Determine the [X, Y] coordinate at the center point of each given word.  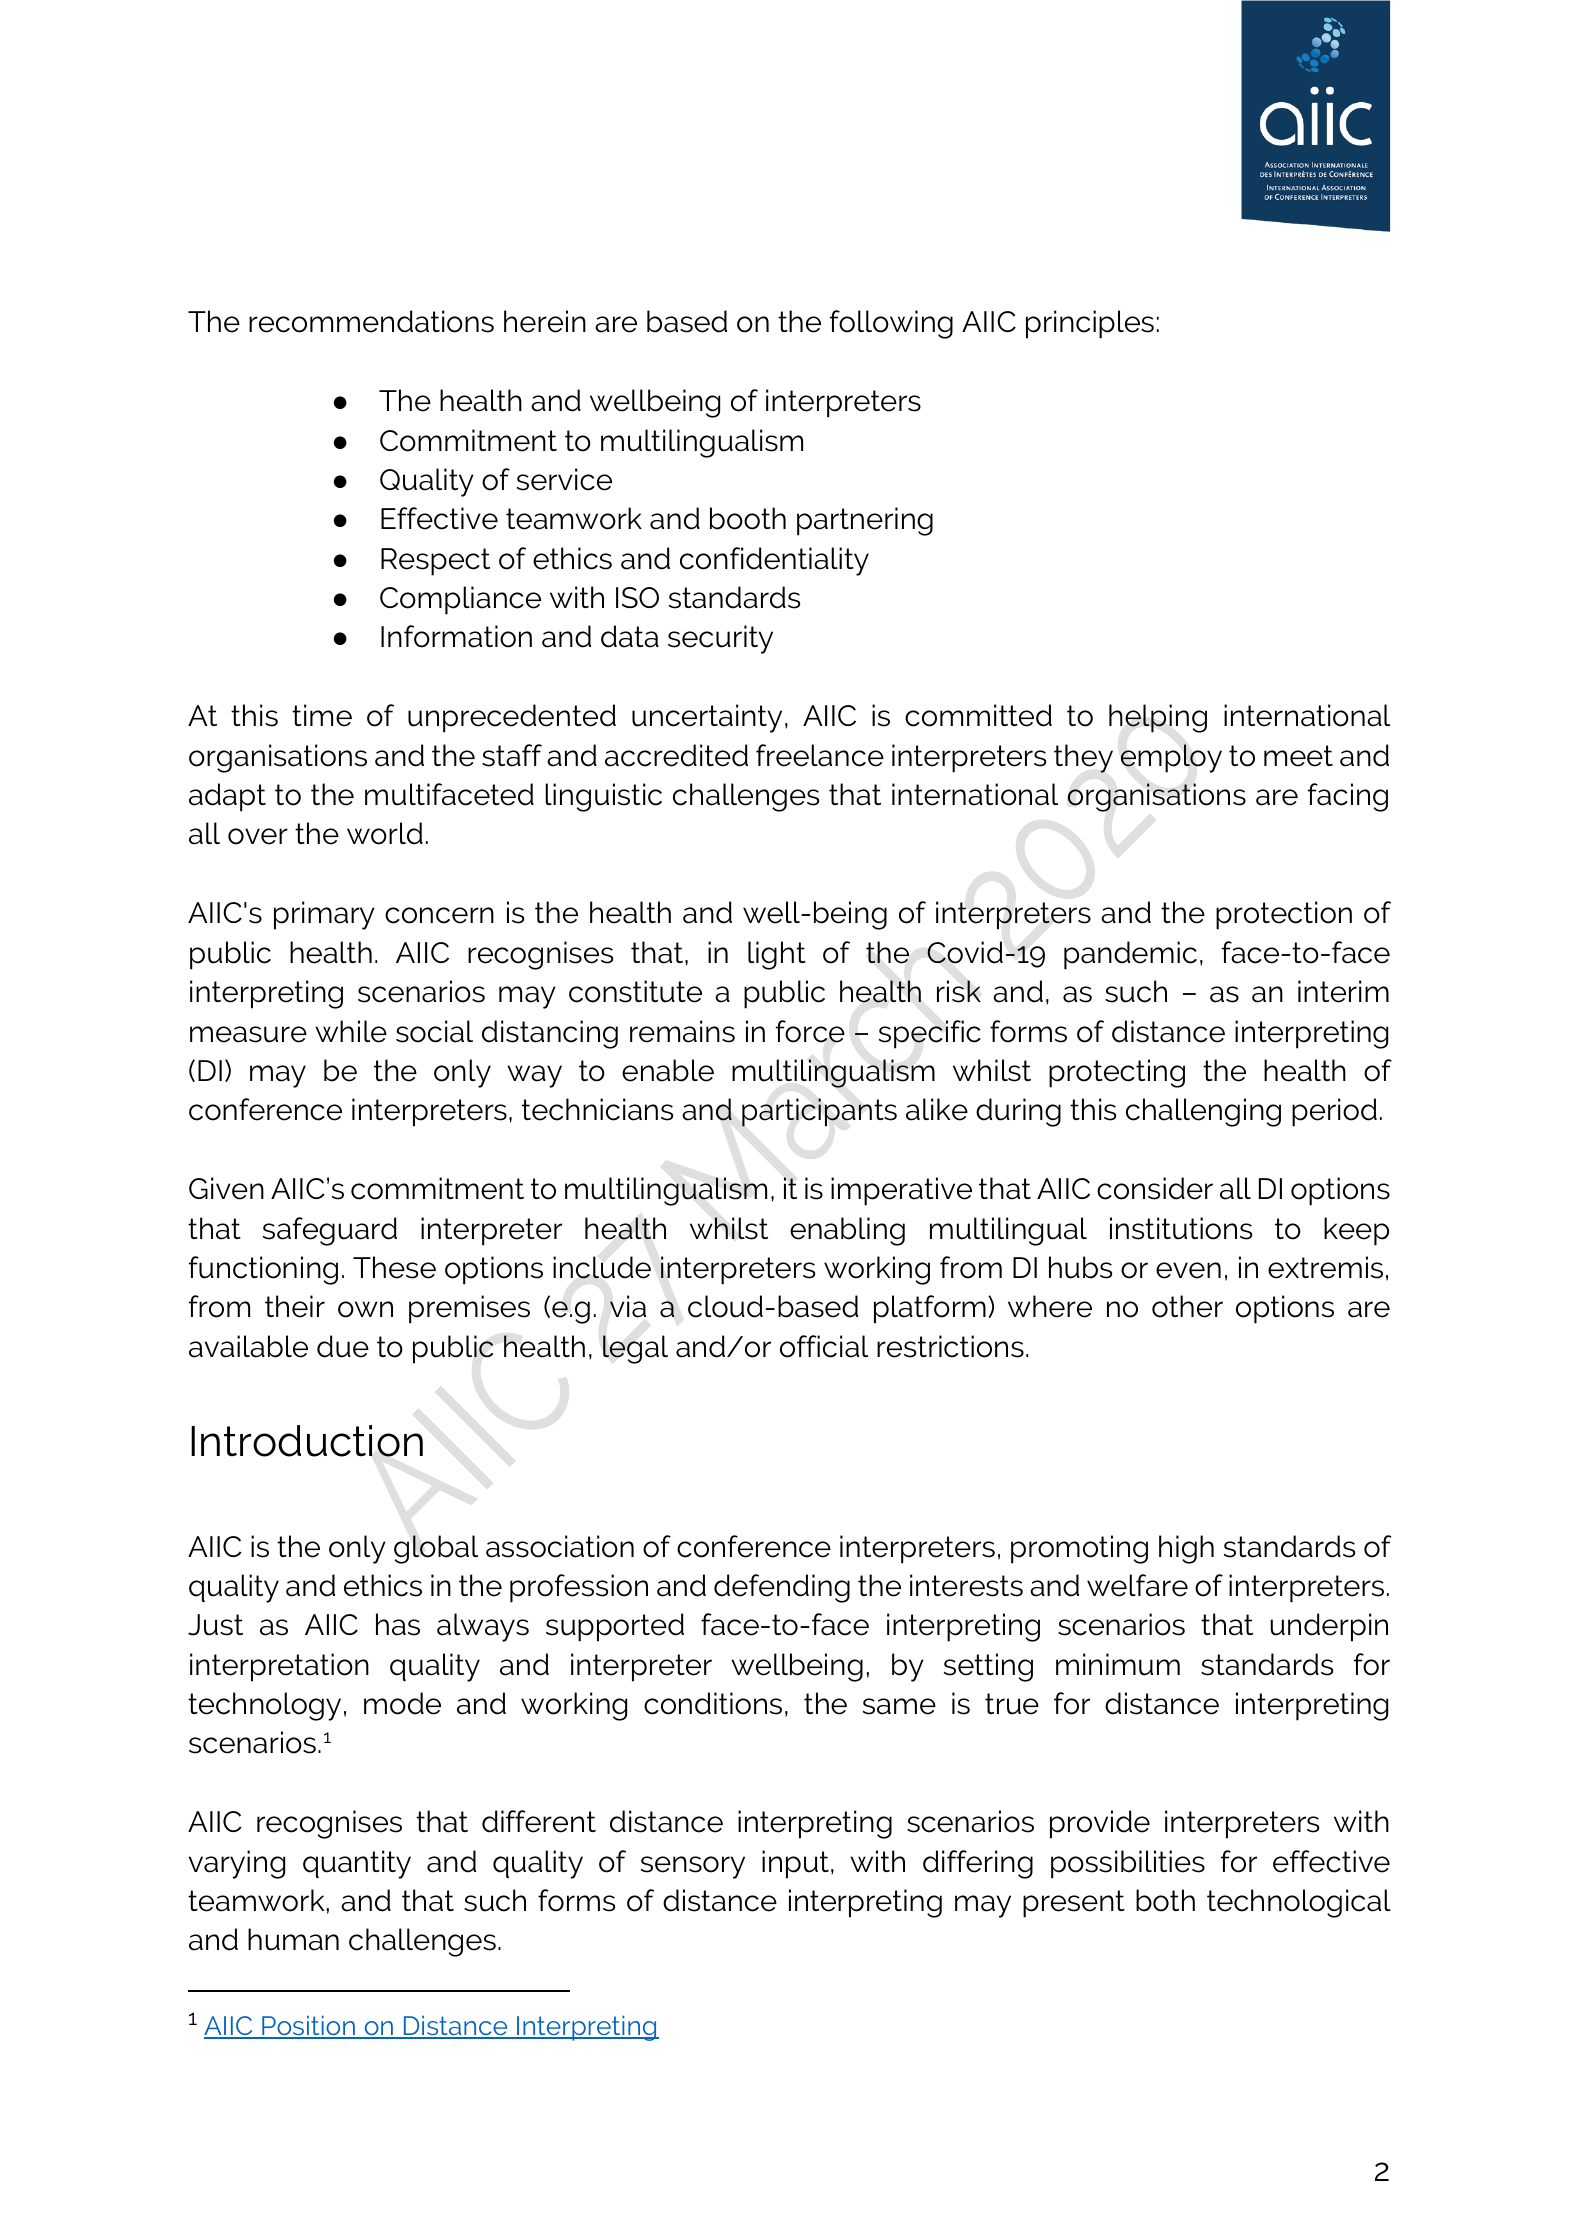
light [777, 955]
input [795, 1864]
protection [1284, 915]
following [891, 324]
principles [1090, 324]
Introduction [307, 1441]
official [824, 1346]
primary [324, 915]
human [293, 1939]
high [1186, 1549]
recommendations [371, 321]
